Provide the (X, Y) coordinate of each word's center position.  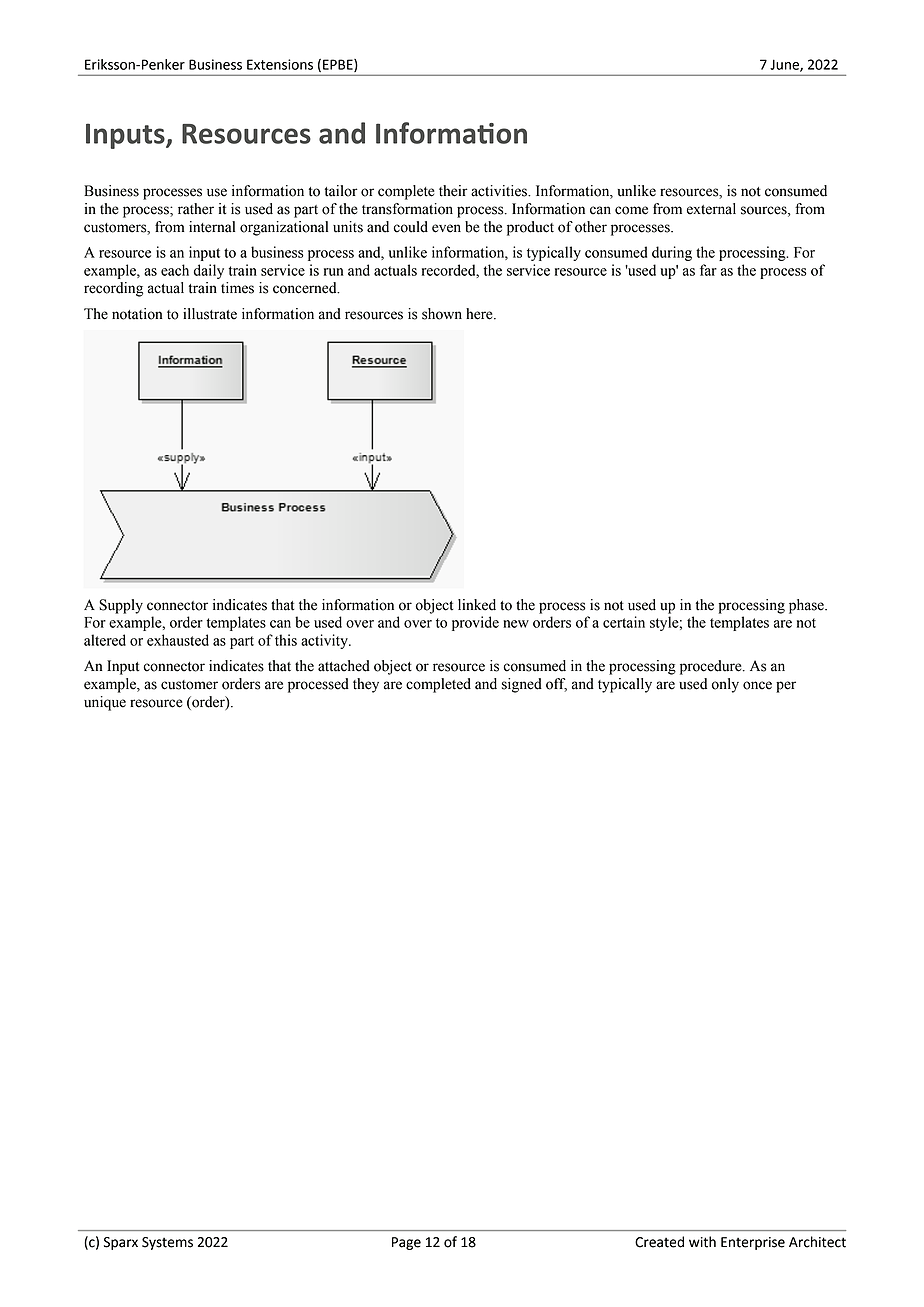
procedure (712, 667)
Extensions (280, 64)
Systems (167, 1243)
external (711, 209)
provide (475, 623)
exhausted (178, 640)
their (453, 191)
